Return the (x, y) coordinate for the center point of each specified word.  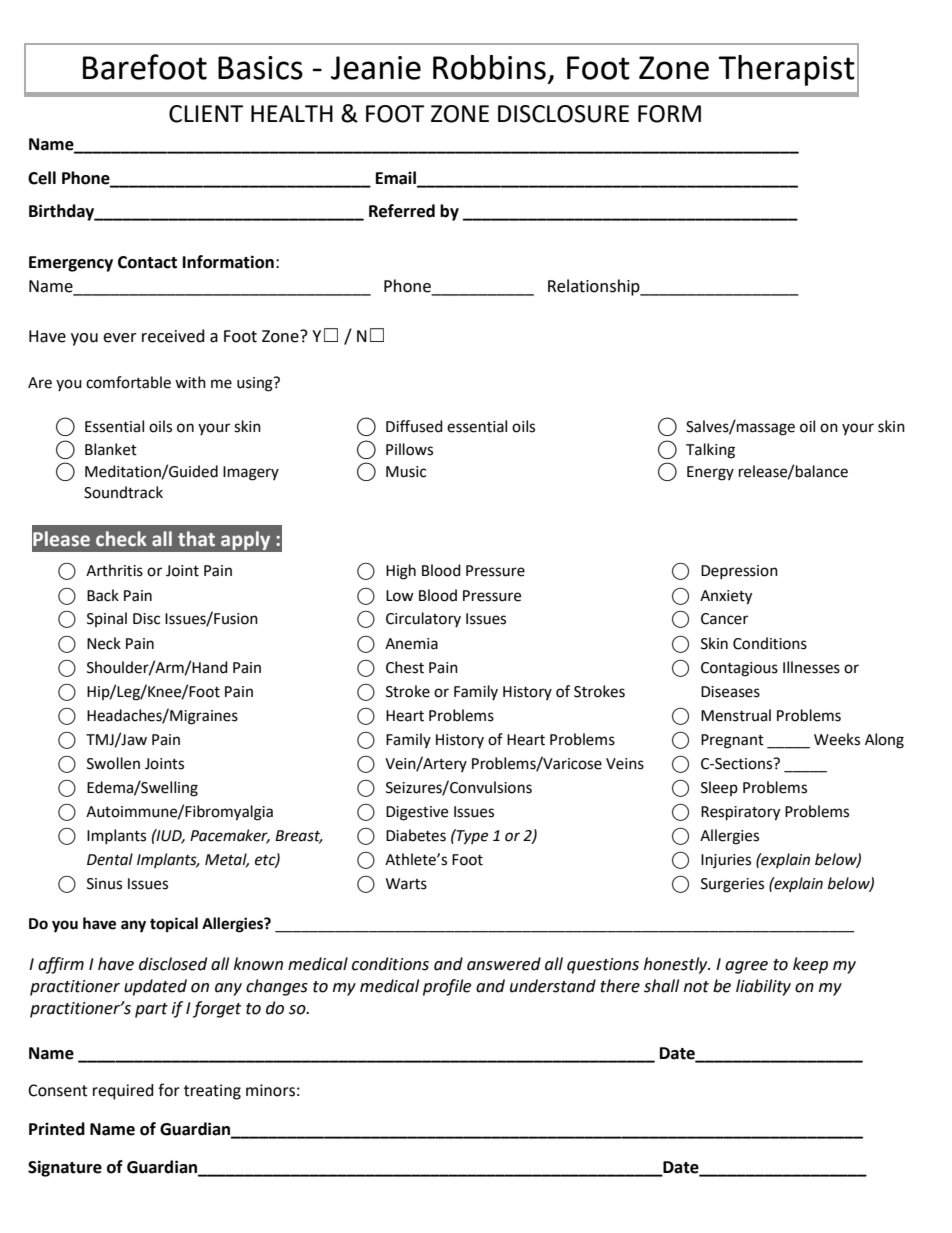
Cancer (724, 619)
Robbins (489, 67)
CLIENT (206, 114)
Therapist (787, 70)
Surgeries (732, 885)
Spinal (107, 619)
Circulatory (423, 619)
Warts (406, 884)
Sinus (104, 884)
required (123, 1092)
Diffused (414, 426)
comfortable (128, 382)
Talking (710, 451)
